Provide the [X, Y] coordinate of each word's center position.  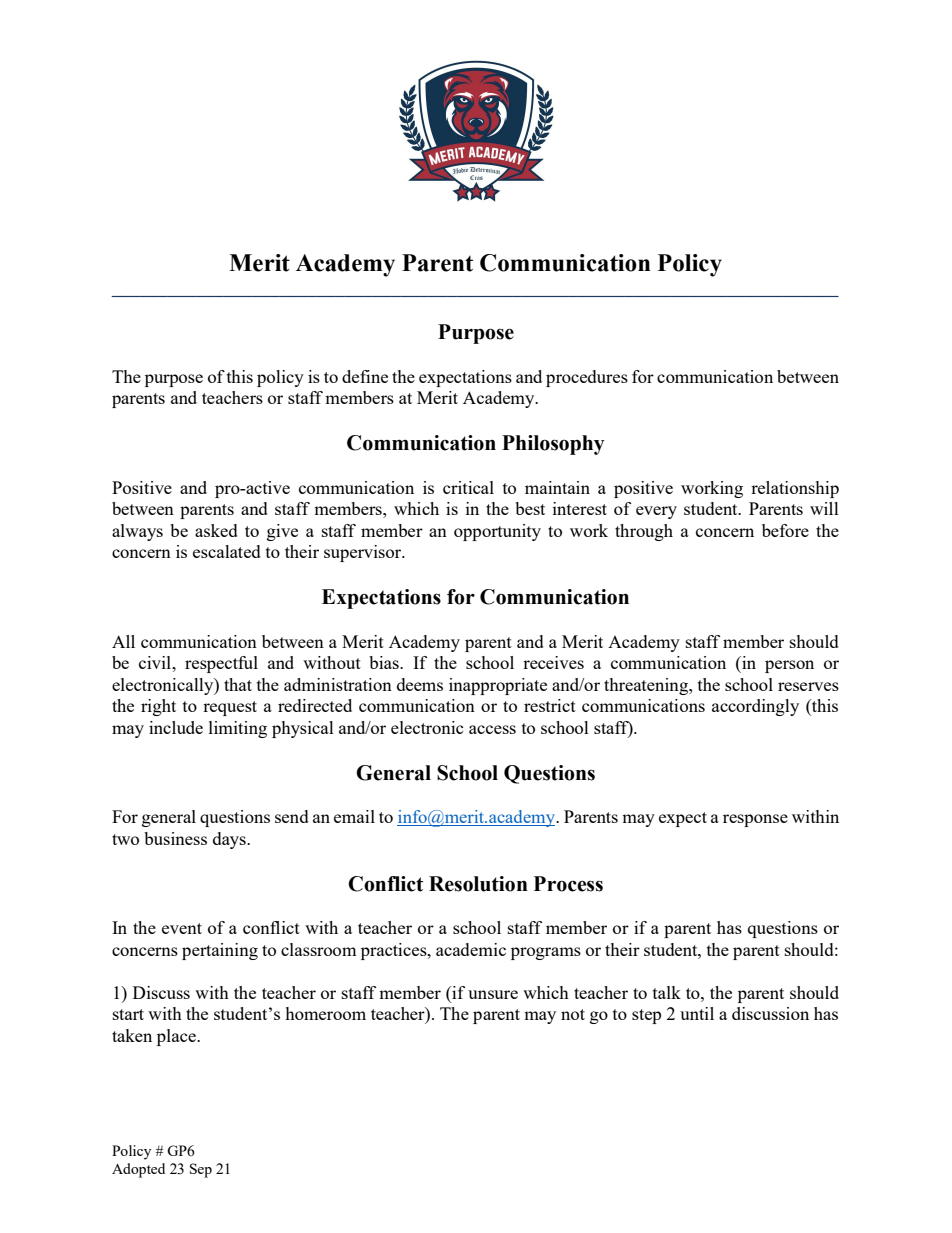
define [365, 376]
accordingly [755, 707]
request [230, 708]
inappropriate [498, 686]
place [177, 1037]
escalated [227, 551]
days [230, 840]
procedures [587, 378]
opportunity [497, 532]
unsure [493, 994]
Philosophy [553, 445]
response [755, 820]
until [697, 1013]
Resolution [478, 884]
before [785, 530]
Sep [201, 1170]
